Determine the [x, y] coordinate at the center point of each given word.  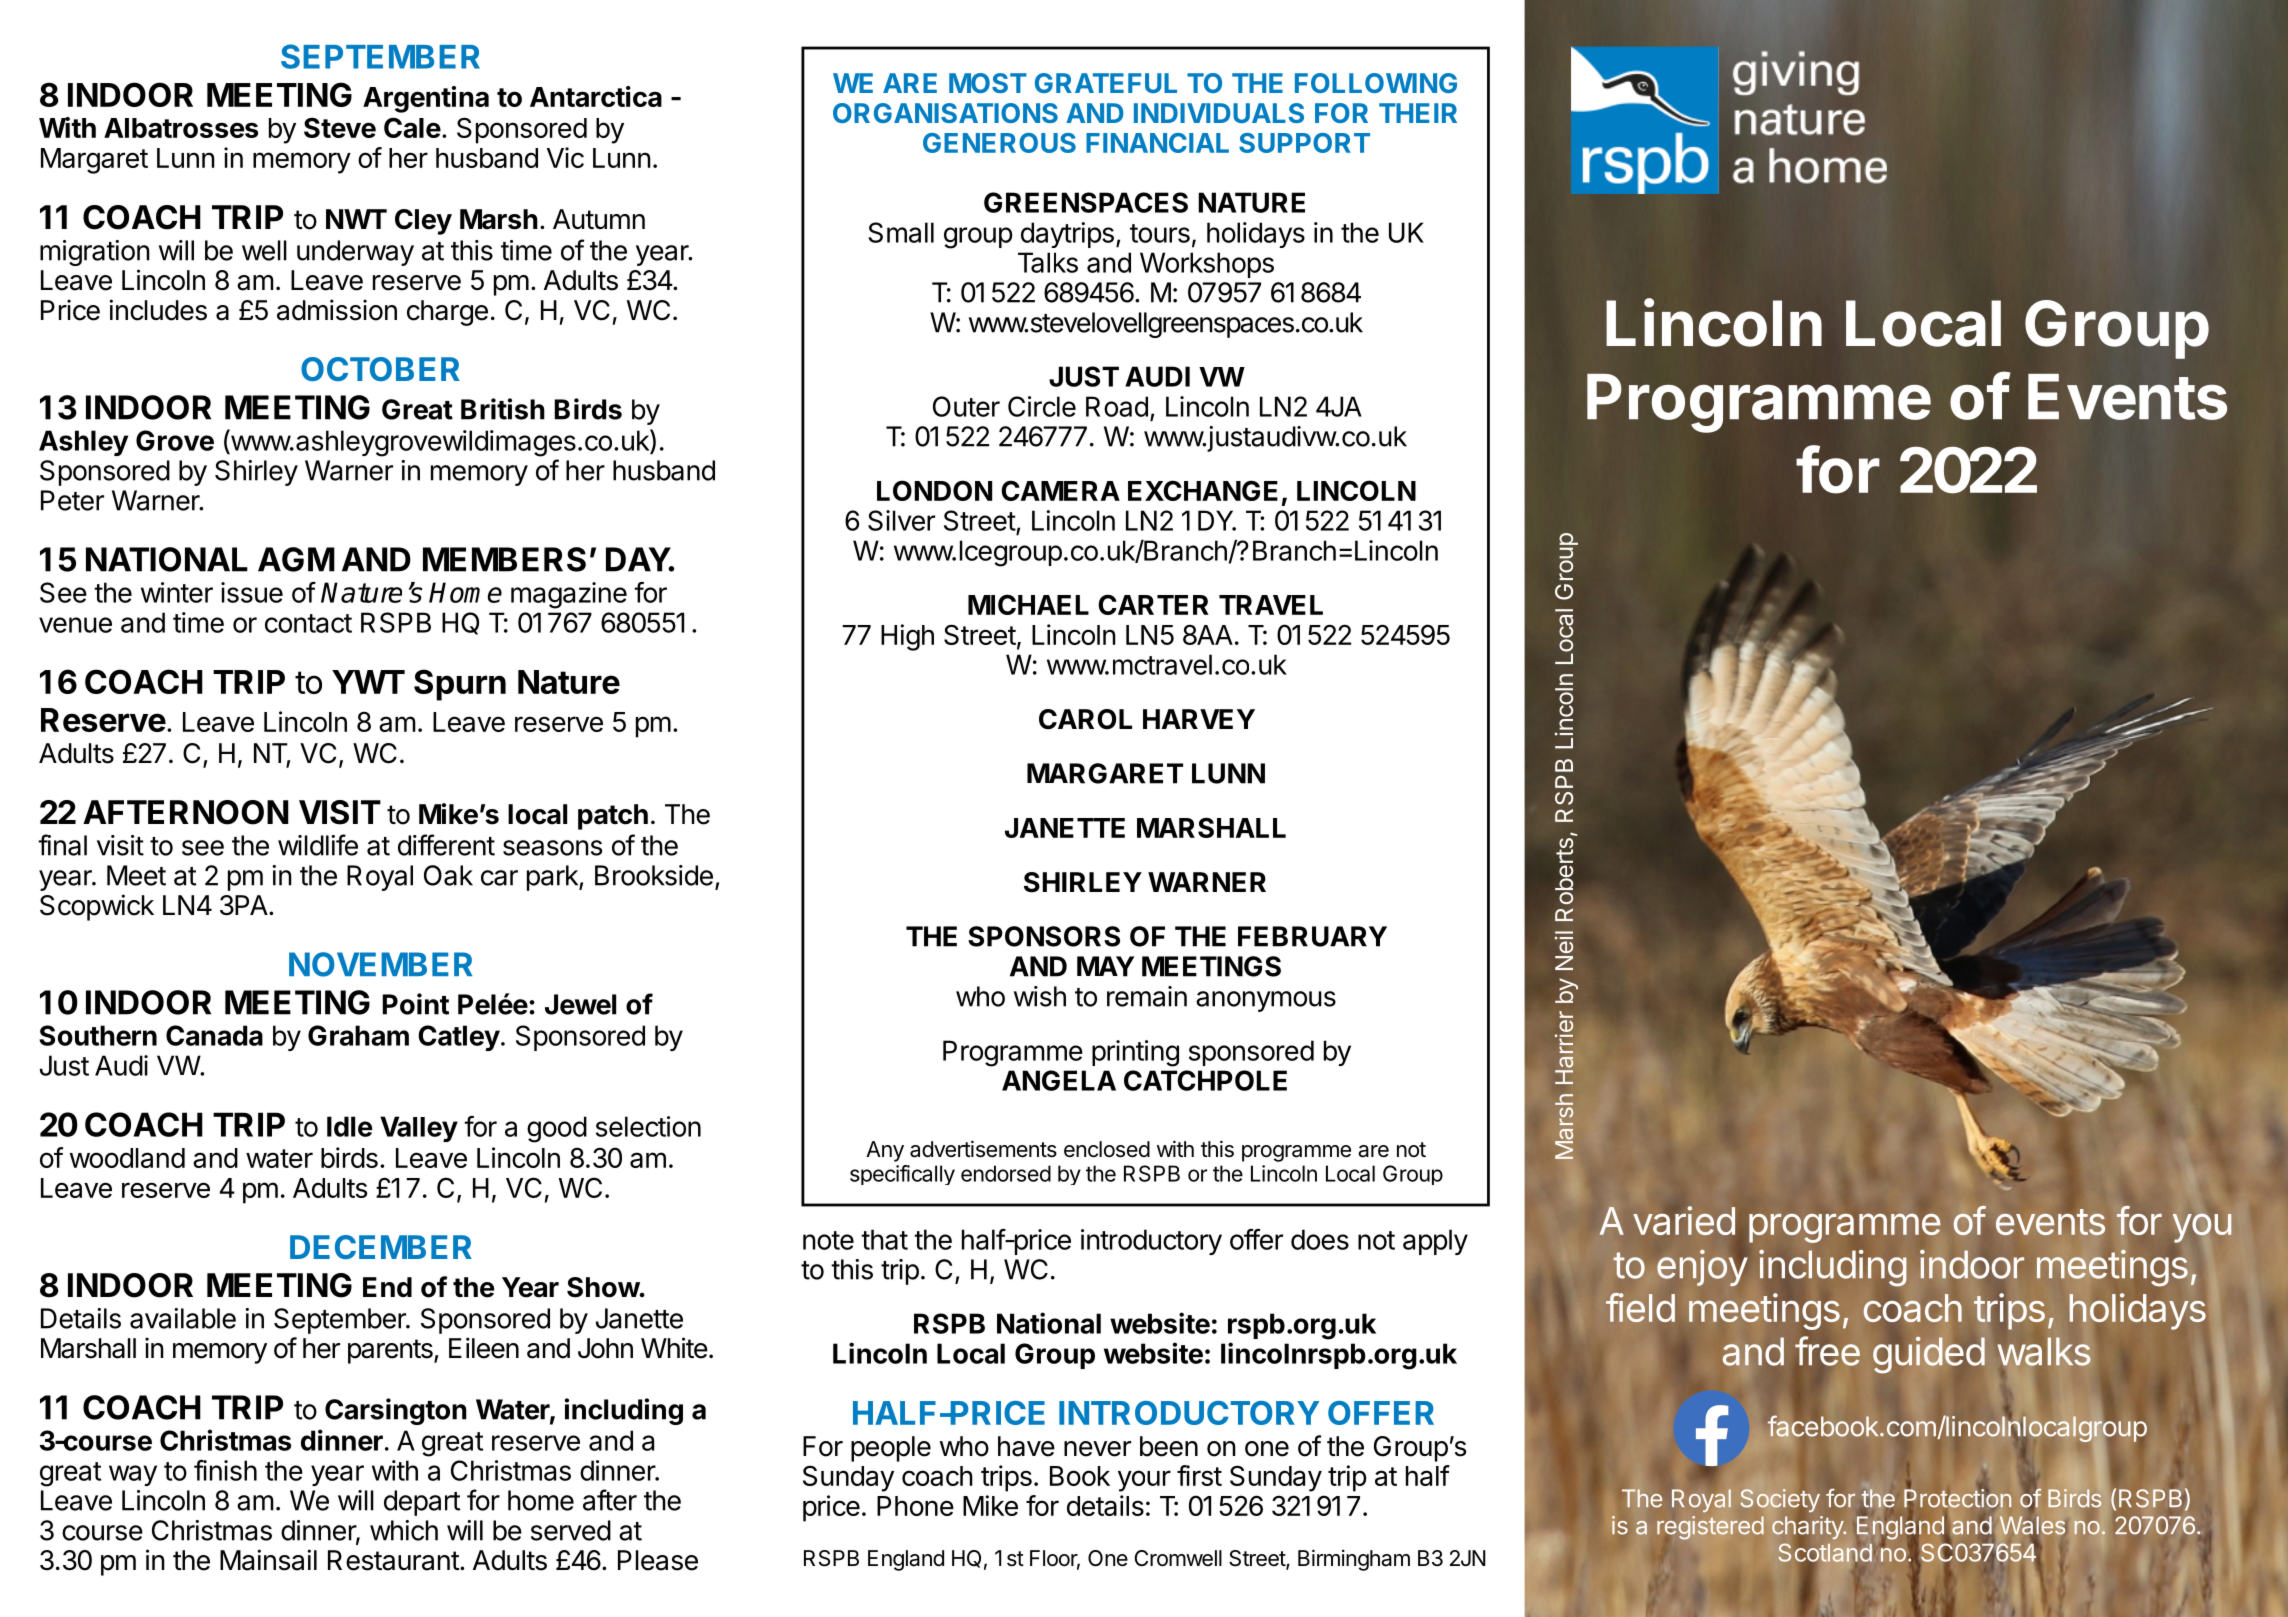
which [404, 1530]
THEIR [1418, 113]
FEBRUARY [1312, 936]
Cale [412, 127]
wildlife [318, 845]
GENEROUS [999, 143]
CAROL [1085, 719]
